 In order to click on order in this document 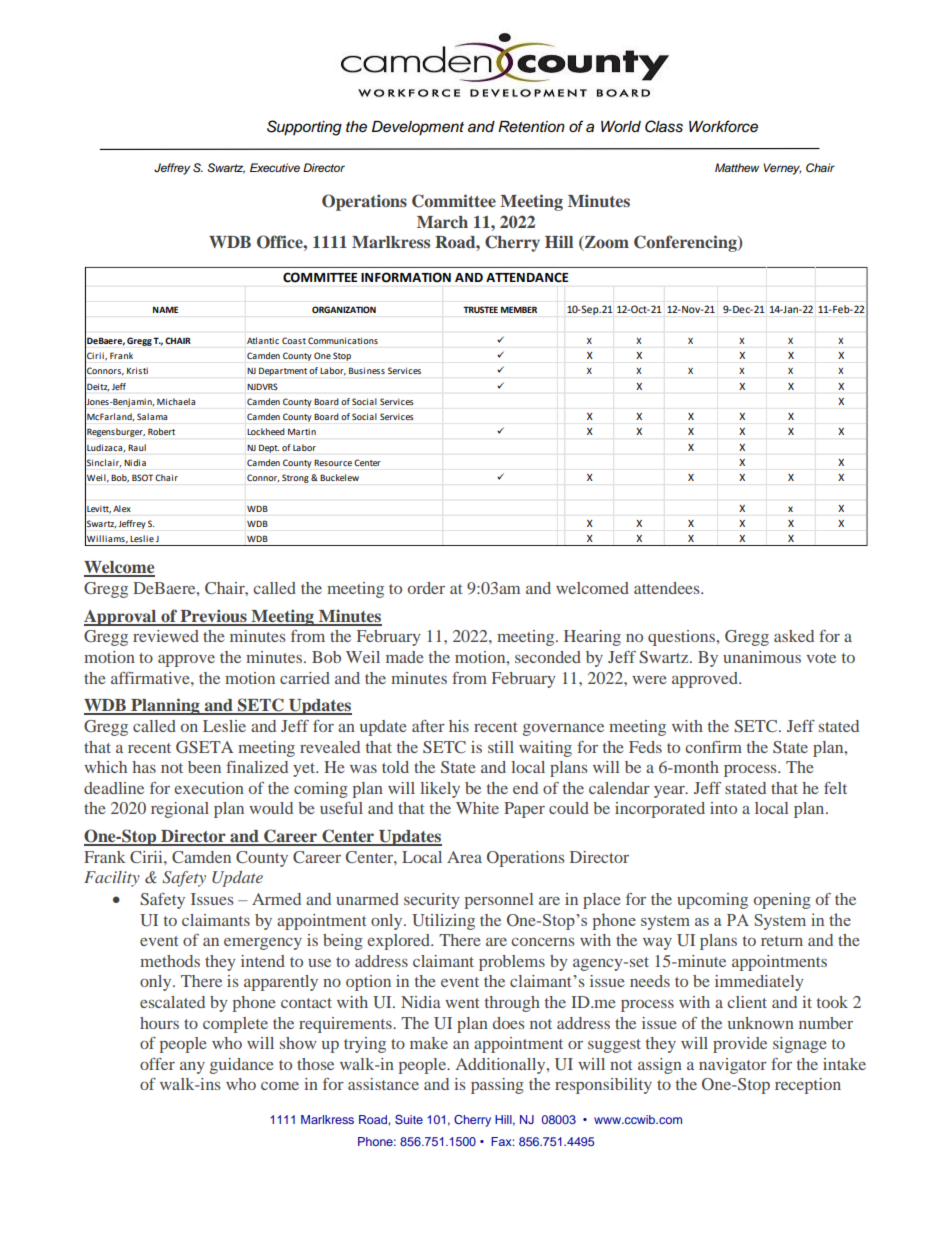, I will do `click(426, 588)`.
